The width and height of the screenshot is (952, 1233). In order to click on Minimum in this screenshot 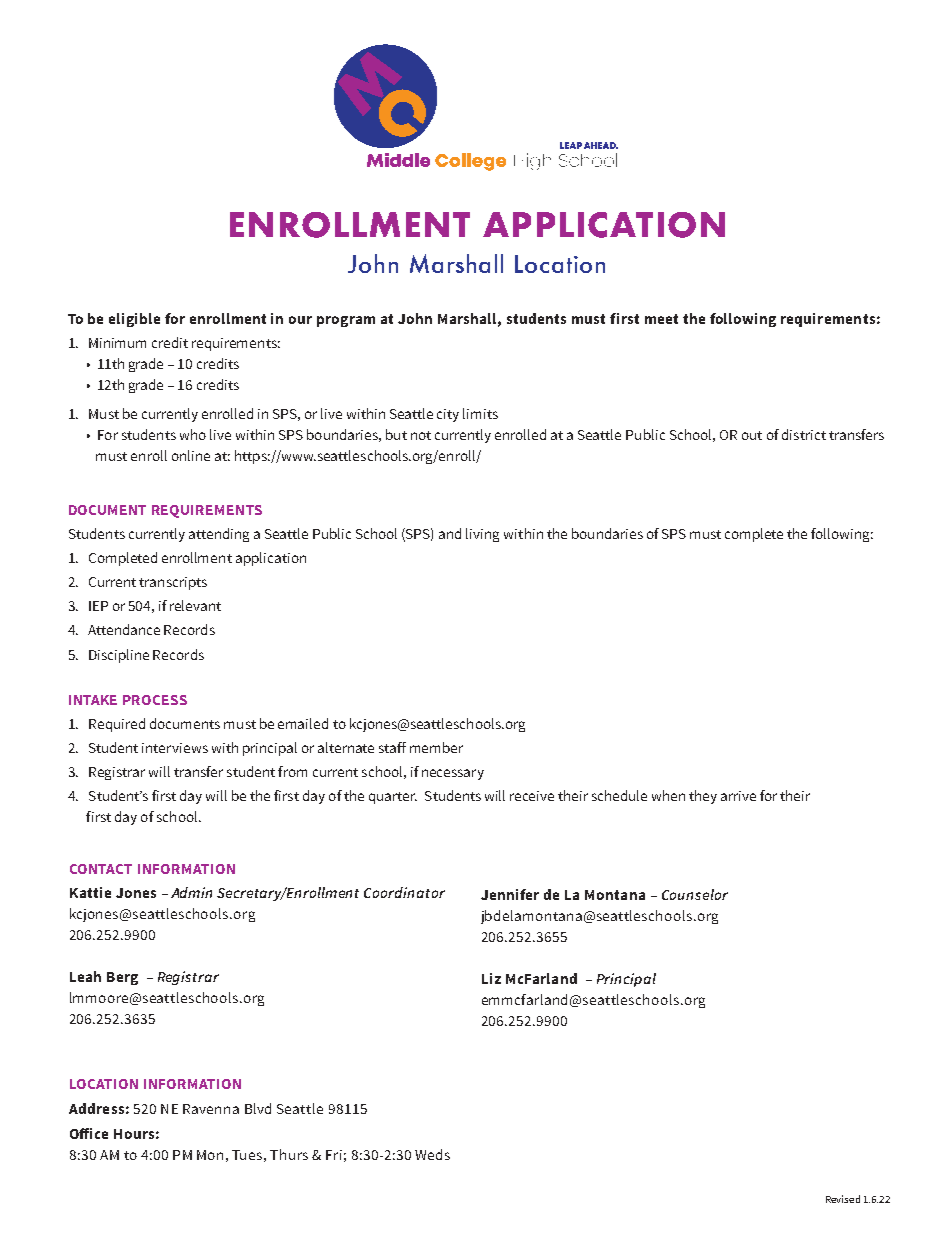, I will do `click(117, 343)`.
